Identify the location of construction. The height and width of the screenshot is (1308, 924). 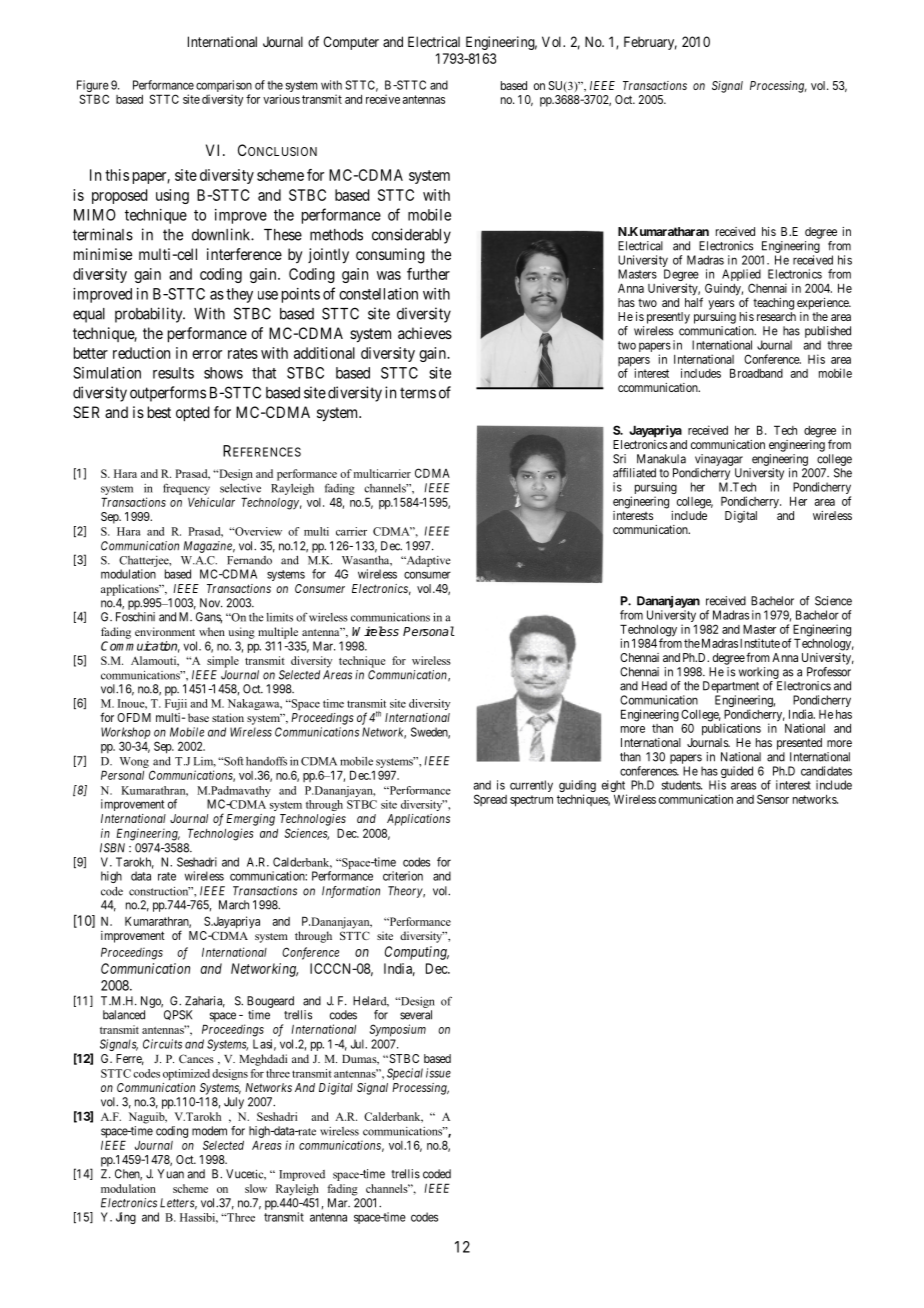
(159, 891).
